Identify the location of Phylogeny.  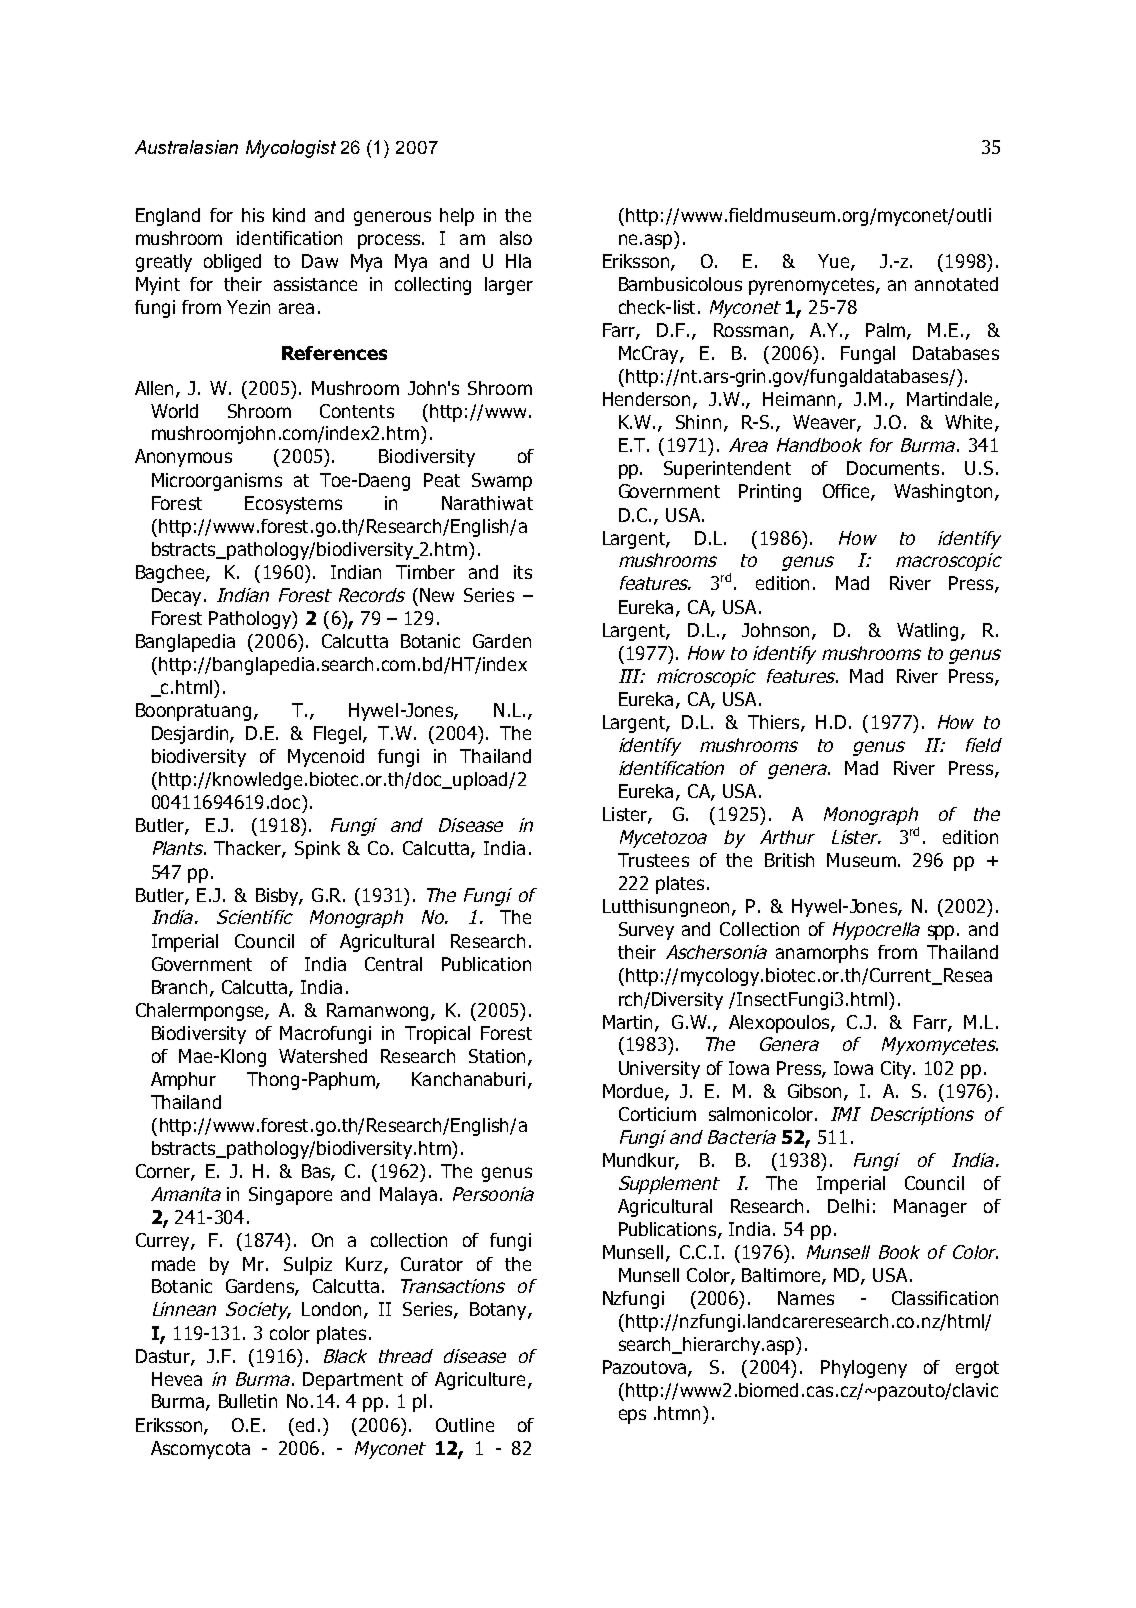
(864, 1369).
